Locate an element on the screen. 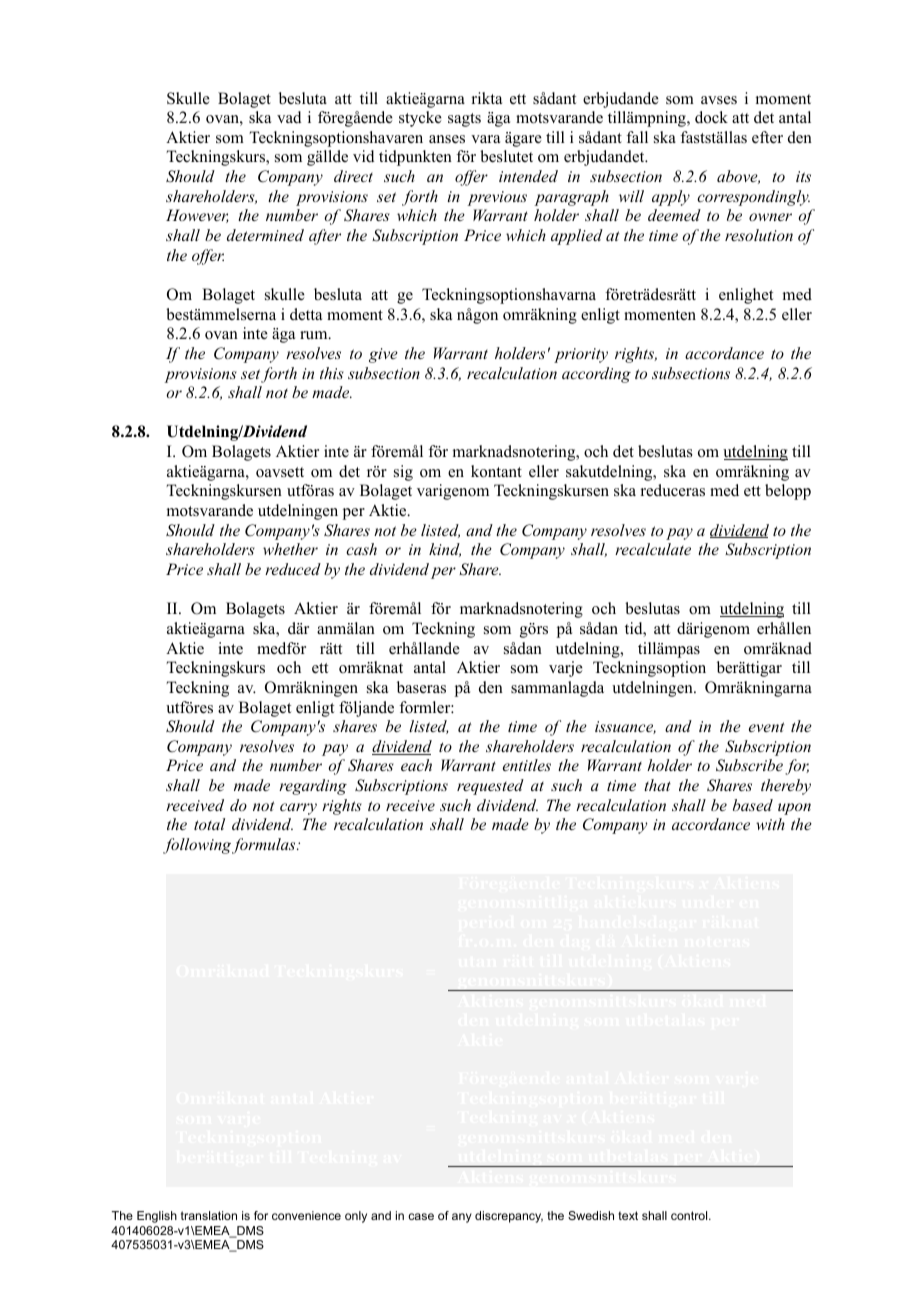 This screenshot has width=924, height=1308. discrepancy is located at coordinates (509, 1217).
